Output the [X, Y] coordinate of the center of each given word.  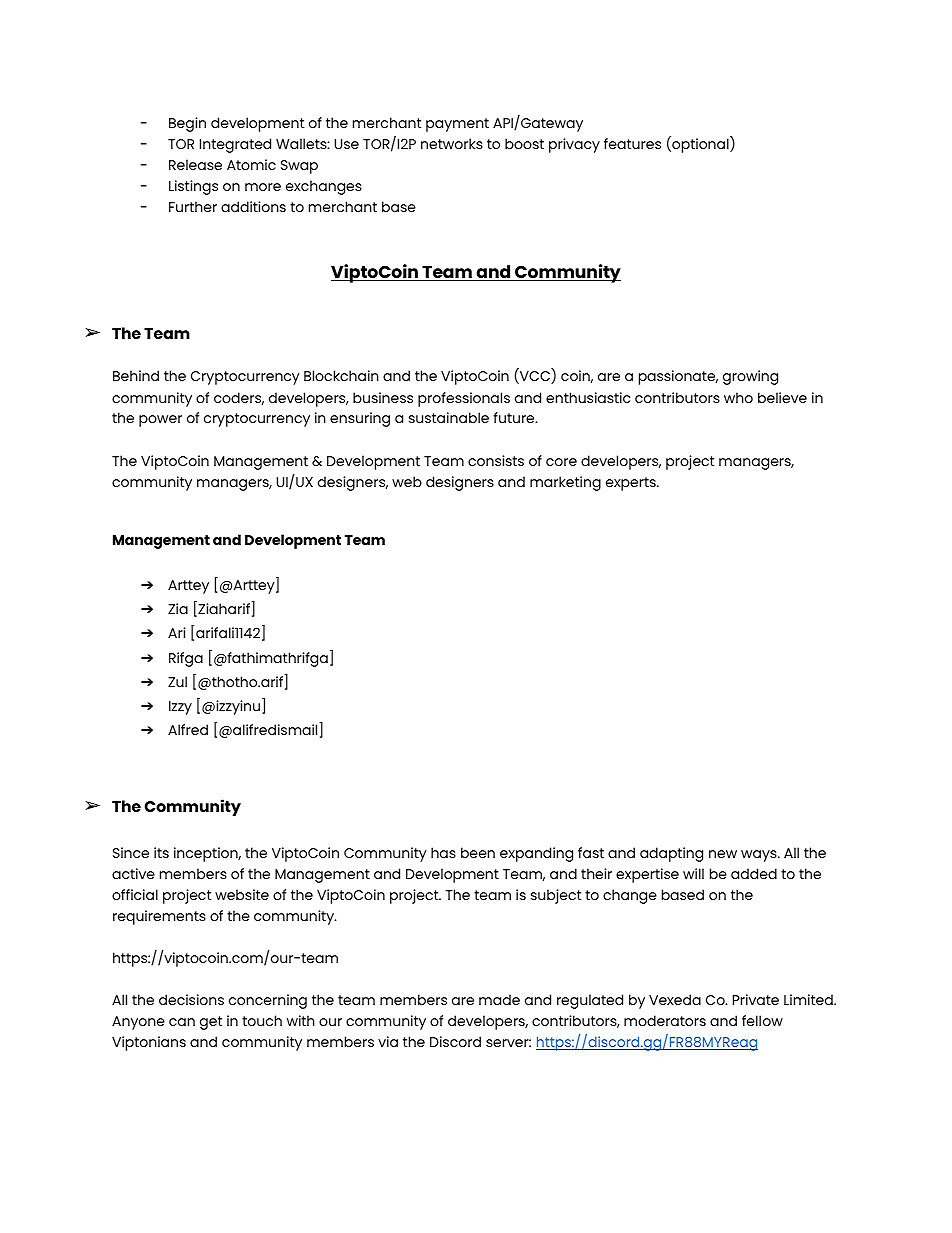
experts [632, 484]
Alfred [188, 729]
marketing [565, 483]
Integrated [235, 145]
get [211, 1023]
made [499, 999]
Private [756, 999]
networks [452, 143]
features [632, 143]
